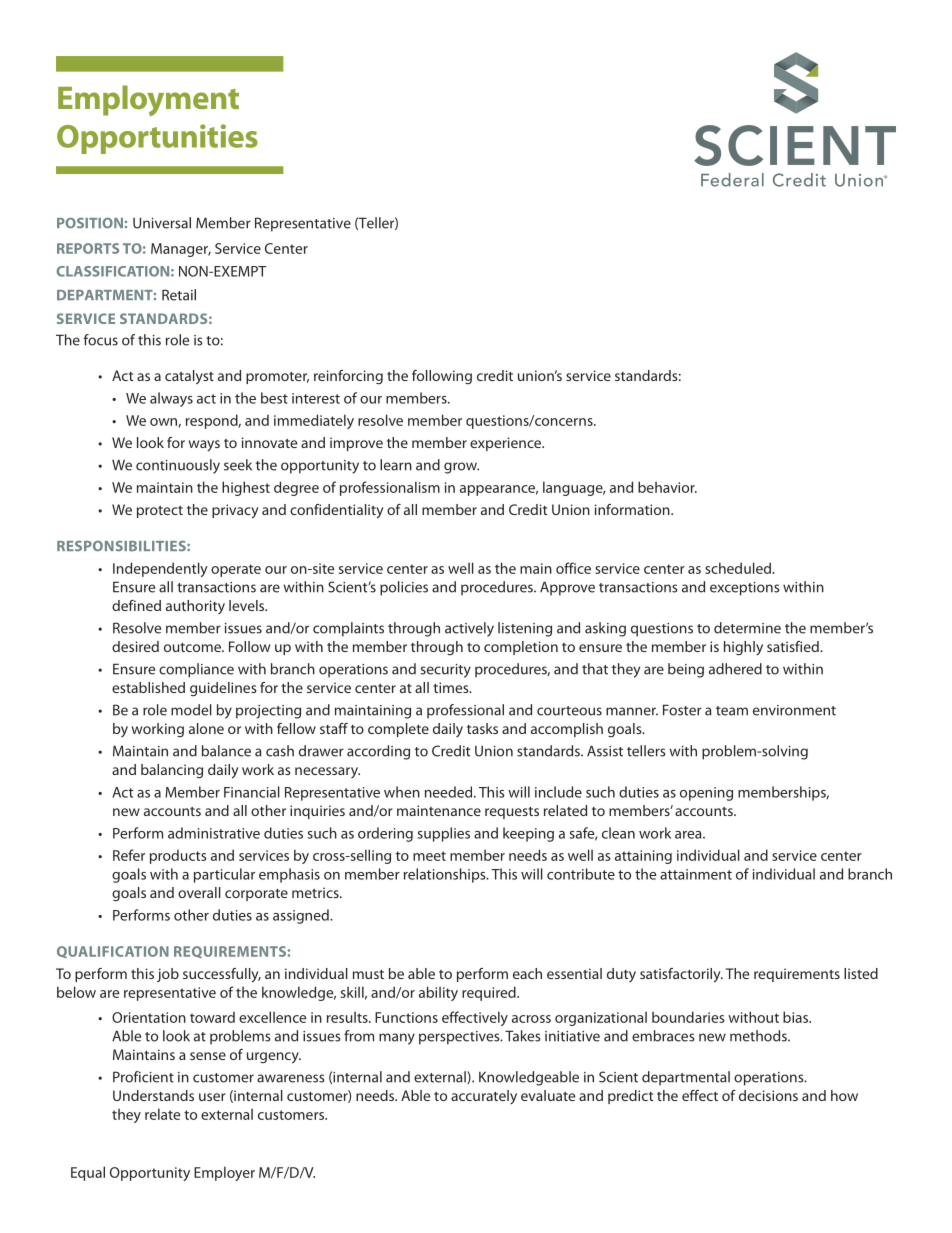 This page has height=1233, width=952. Describe the element at coordinates (404, 588) in the page. I see `policies` at that location.
